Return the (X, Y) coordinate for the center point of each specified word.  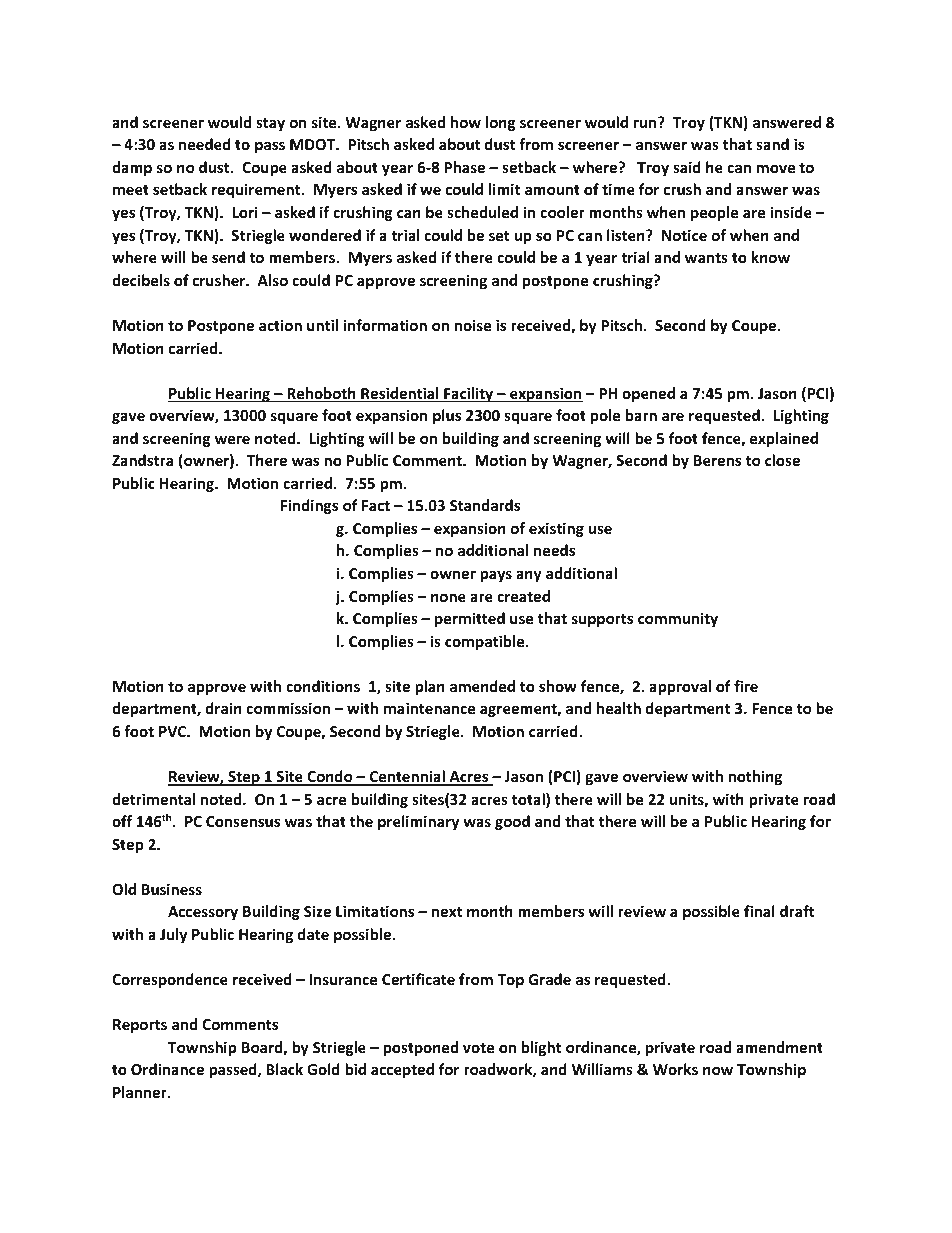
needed (205, 144)
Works (675, 1069)
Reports (140, 1026)
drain (224, 708)
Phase (464, 167)
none (448, 597)
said (687, 167)
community (678, 619)
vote (478, 1048)
